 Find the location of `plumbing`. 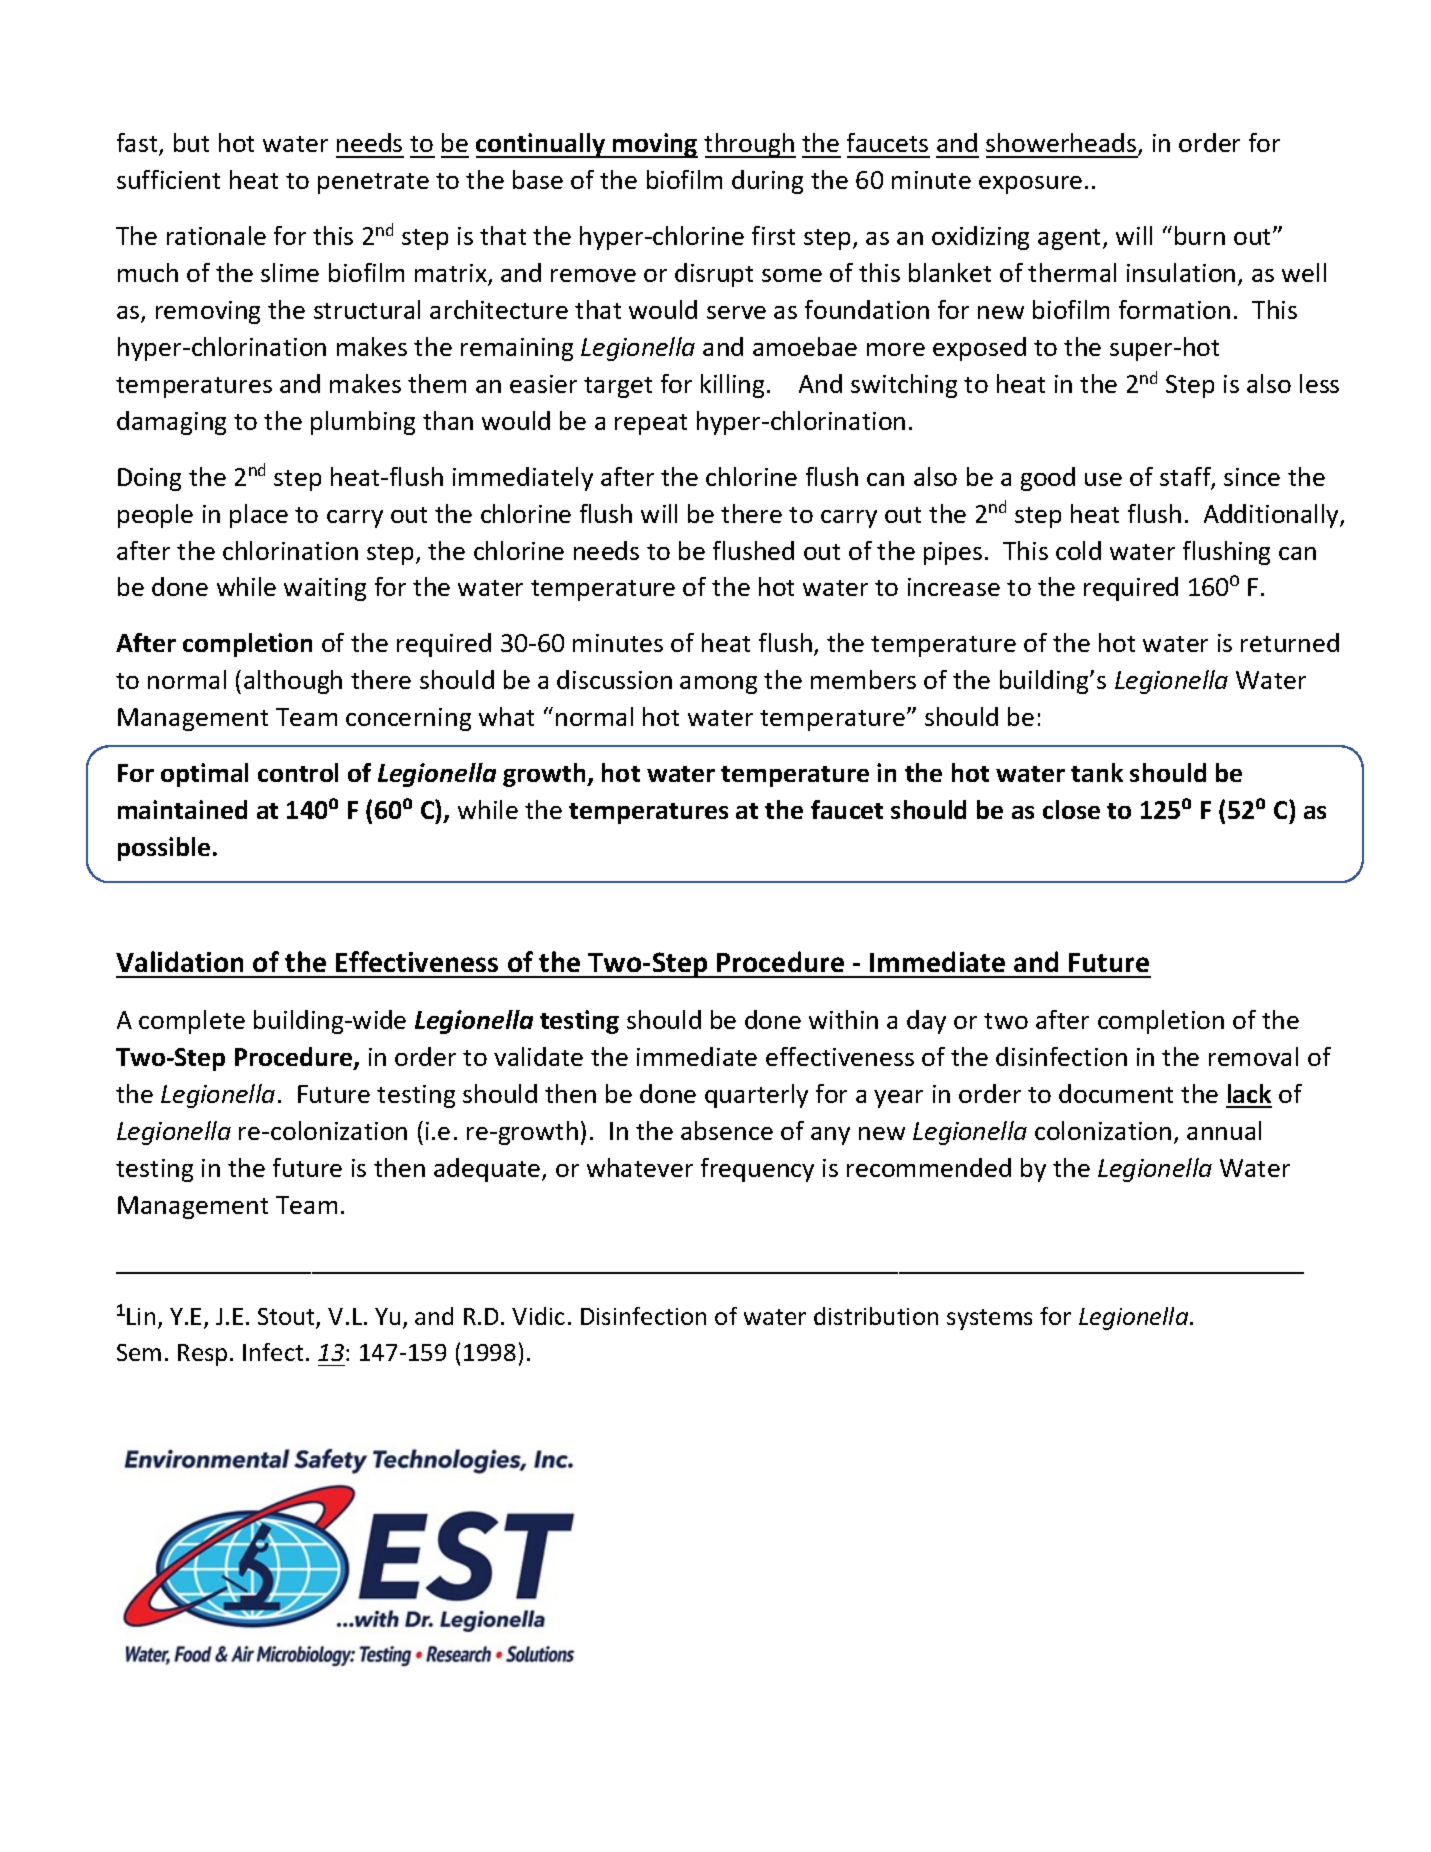

plumbing is located at coordinates (363, 423).
